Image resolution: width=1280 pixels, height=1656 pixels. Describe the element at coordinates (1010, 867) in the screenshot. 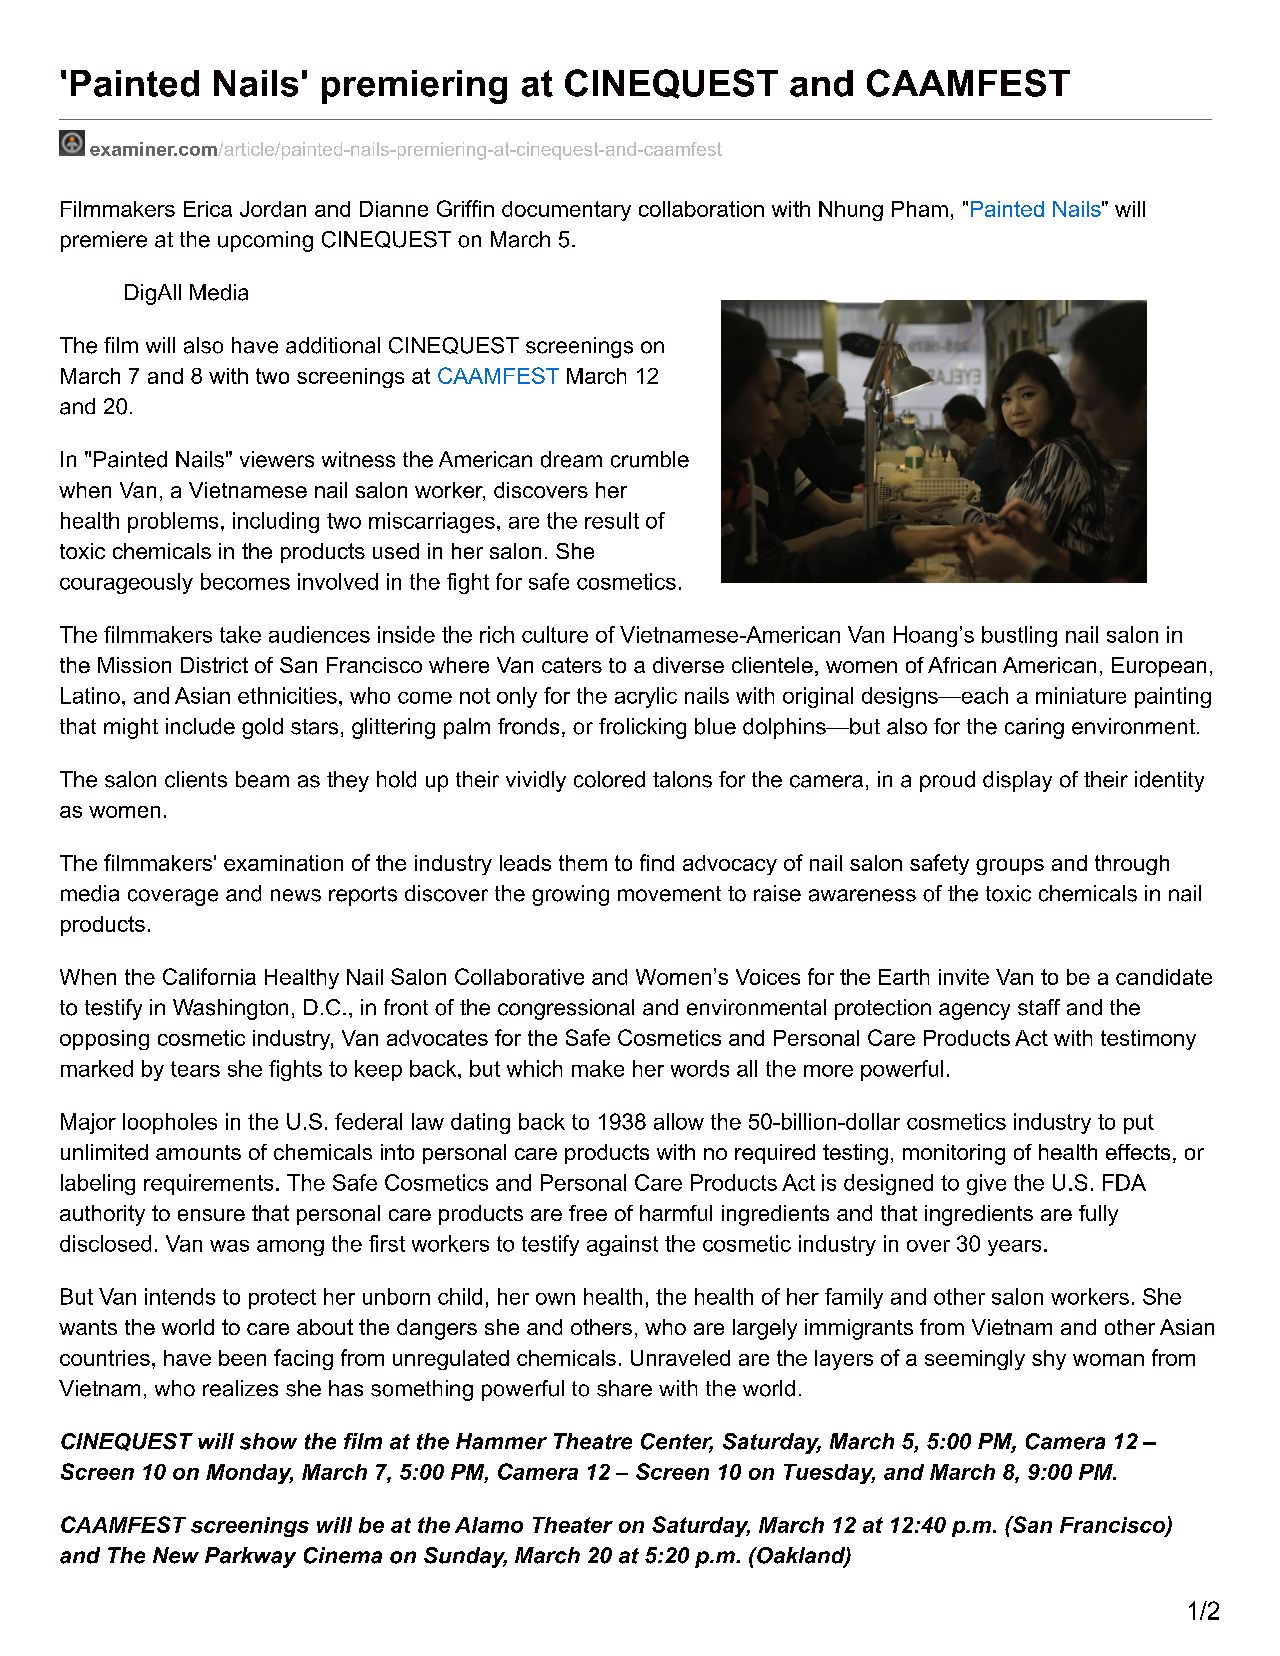

I see `groups` at that location.
